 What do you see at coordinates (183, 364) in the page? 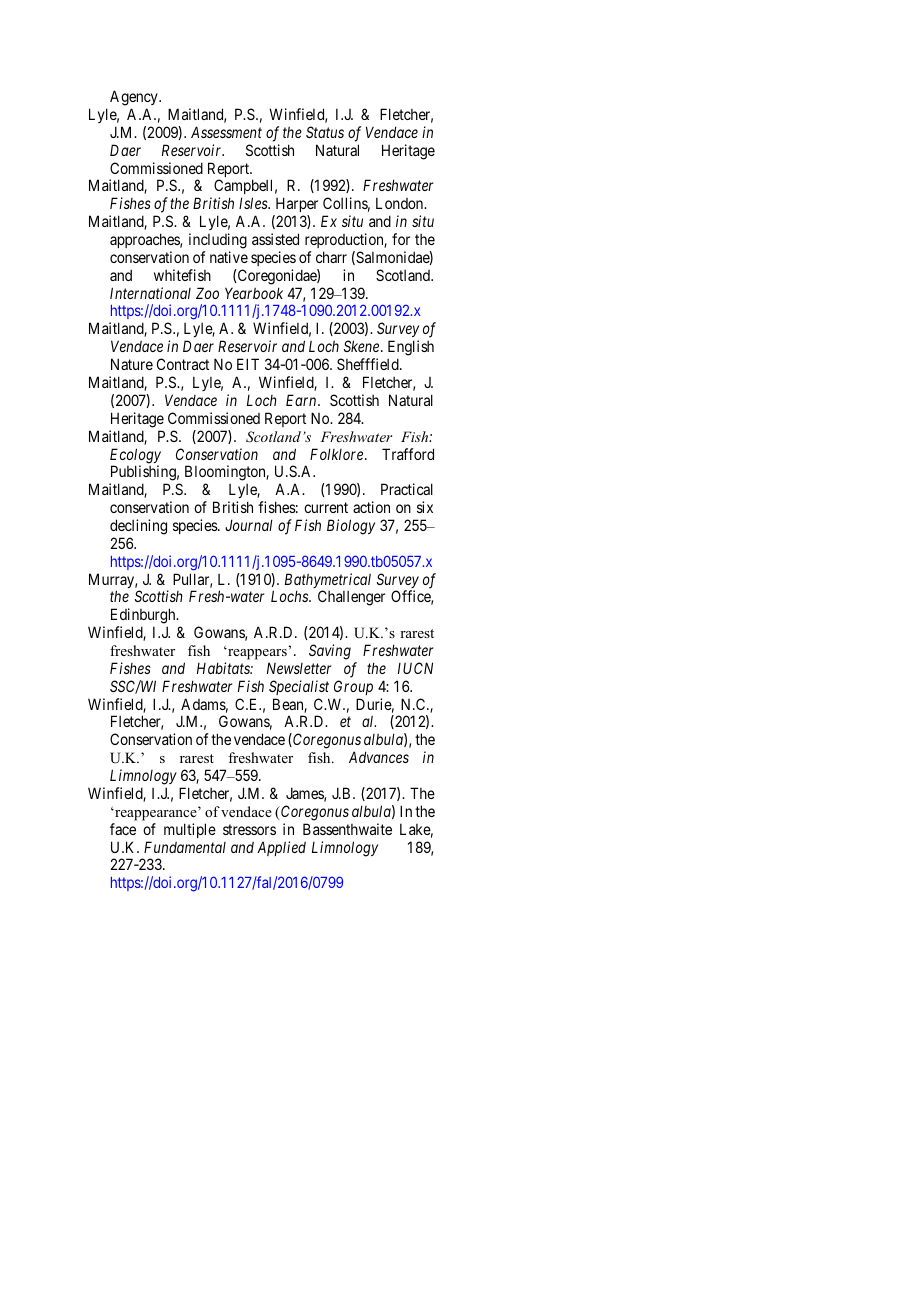
I see `Contract` at bounding box center [183, 364].
